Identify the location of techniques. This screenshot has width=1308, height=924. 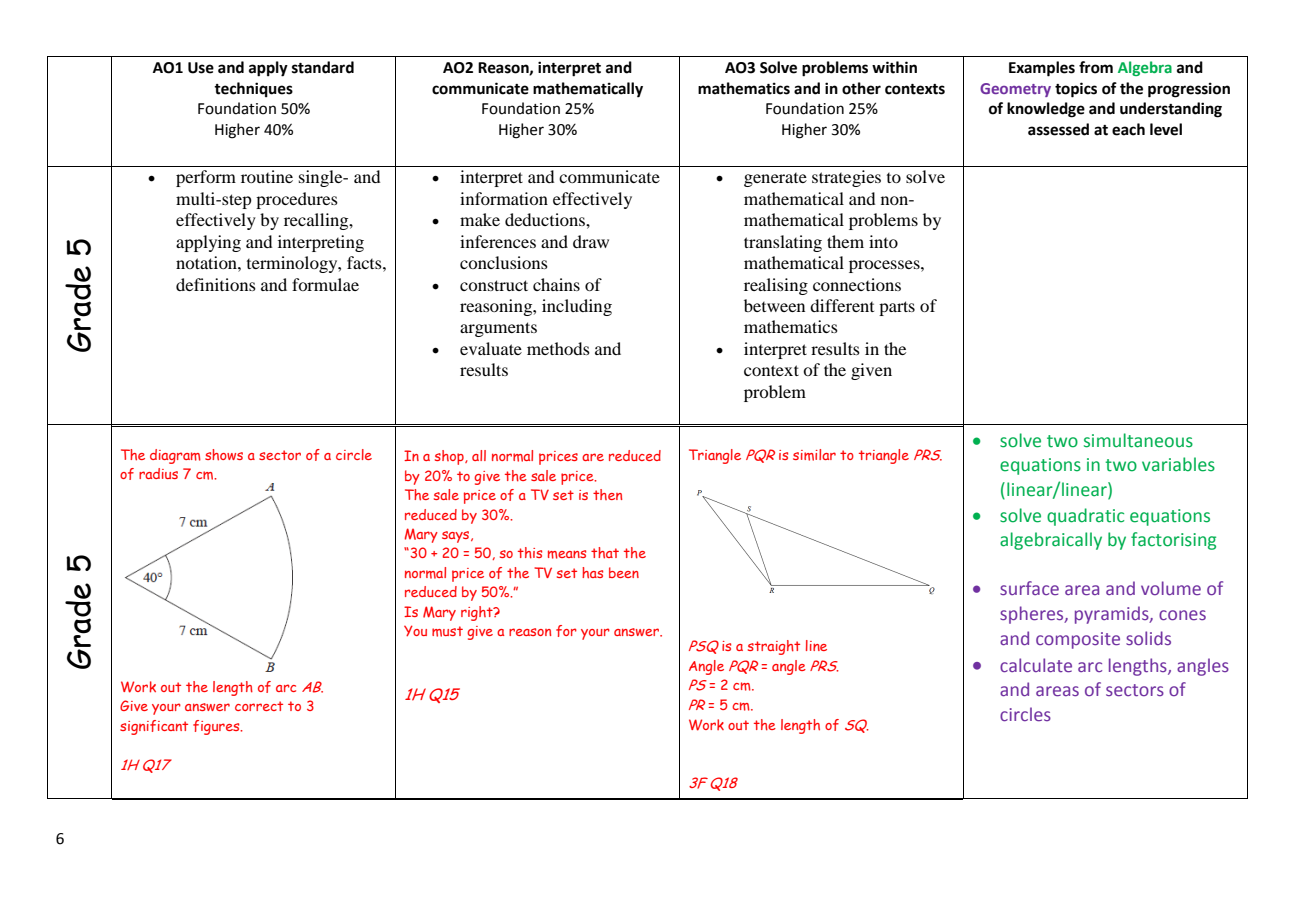
(253, 89).
